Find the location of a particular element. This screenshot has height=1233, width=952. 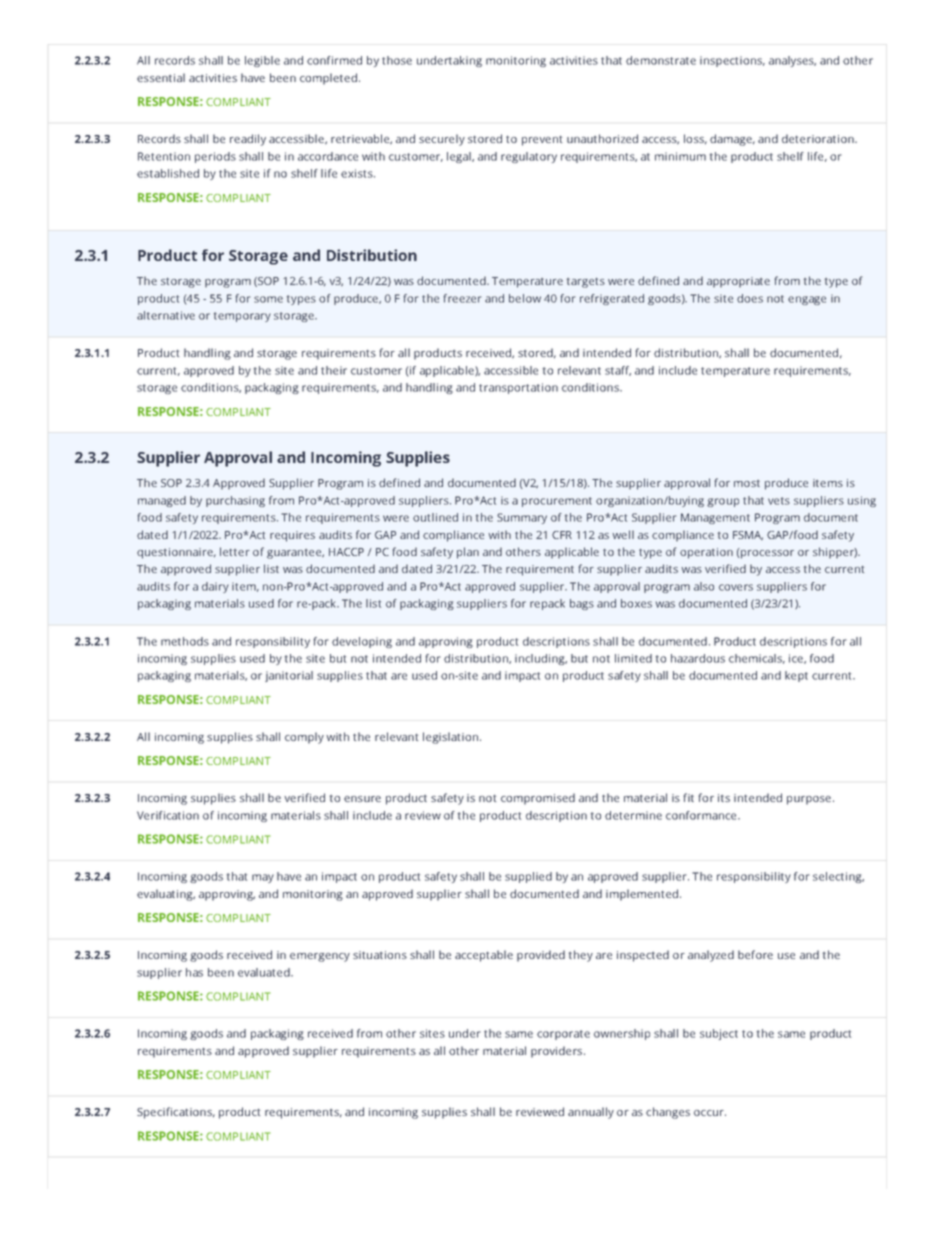

covers is located at coordinates (736, 587).
